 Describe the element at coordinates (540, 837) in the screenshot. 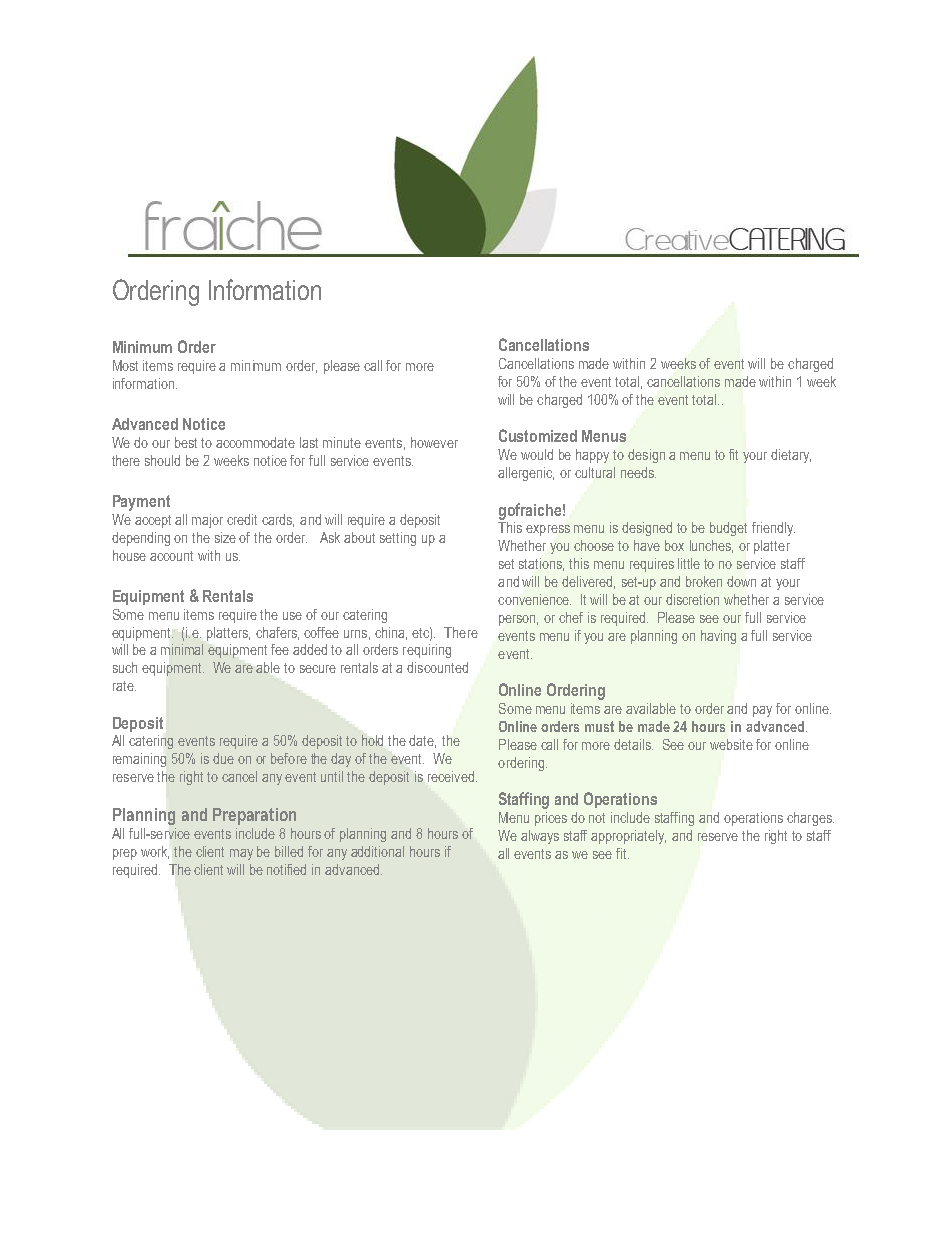

I see `always` at that location.
